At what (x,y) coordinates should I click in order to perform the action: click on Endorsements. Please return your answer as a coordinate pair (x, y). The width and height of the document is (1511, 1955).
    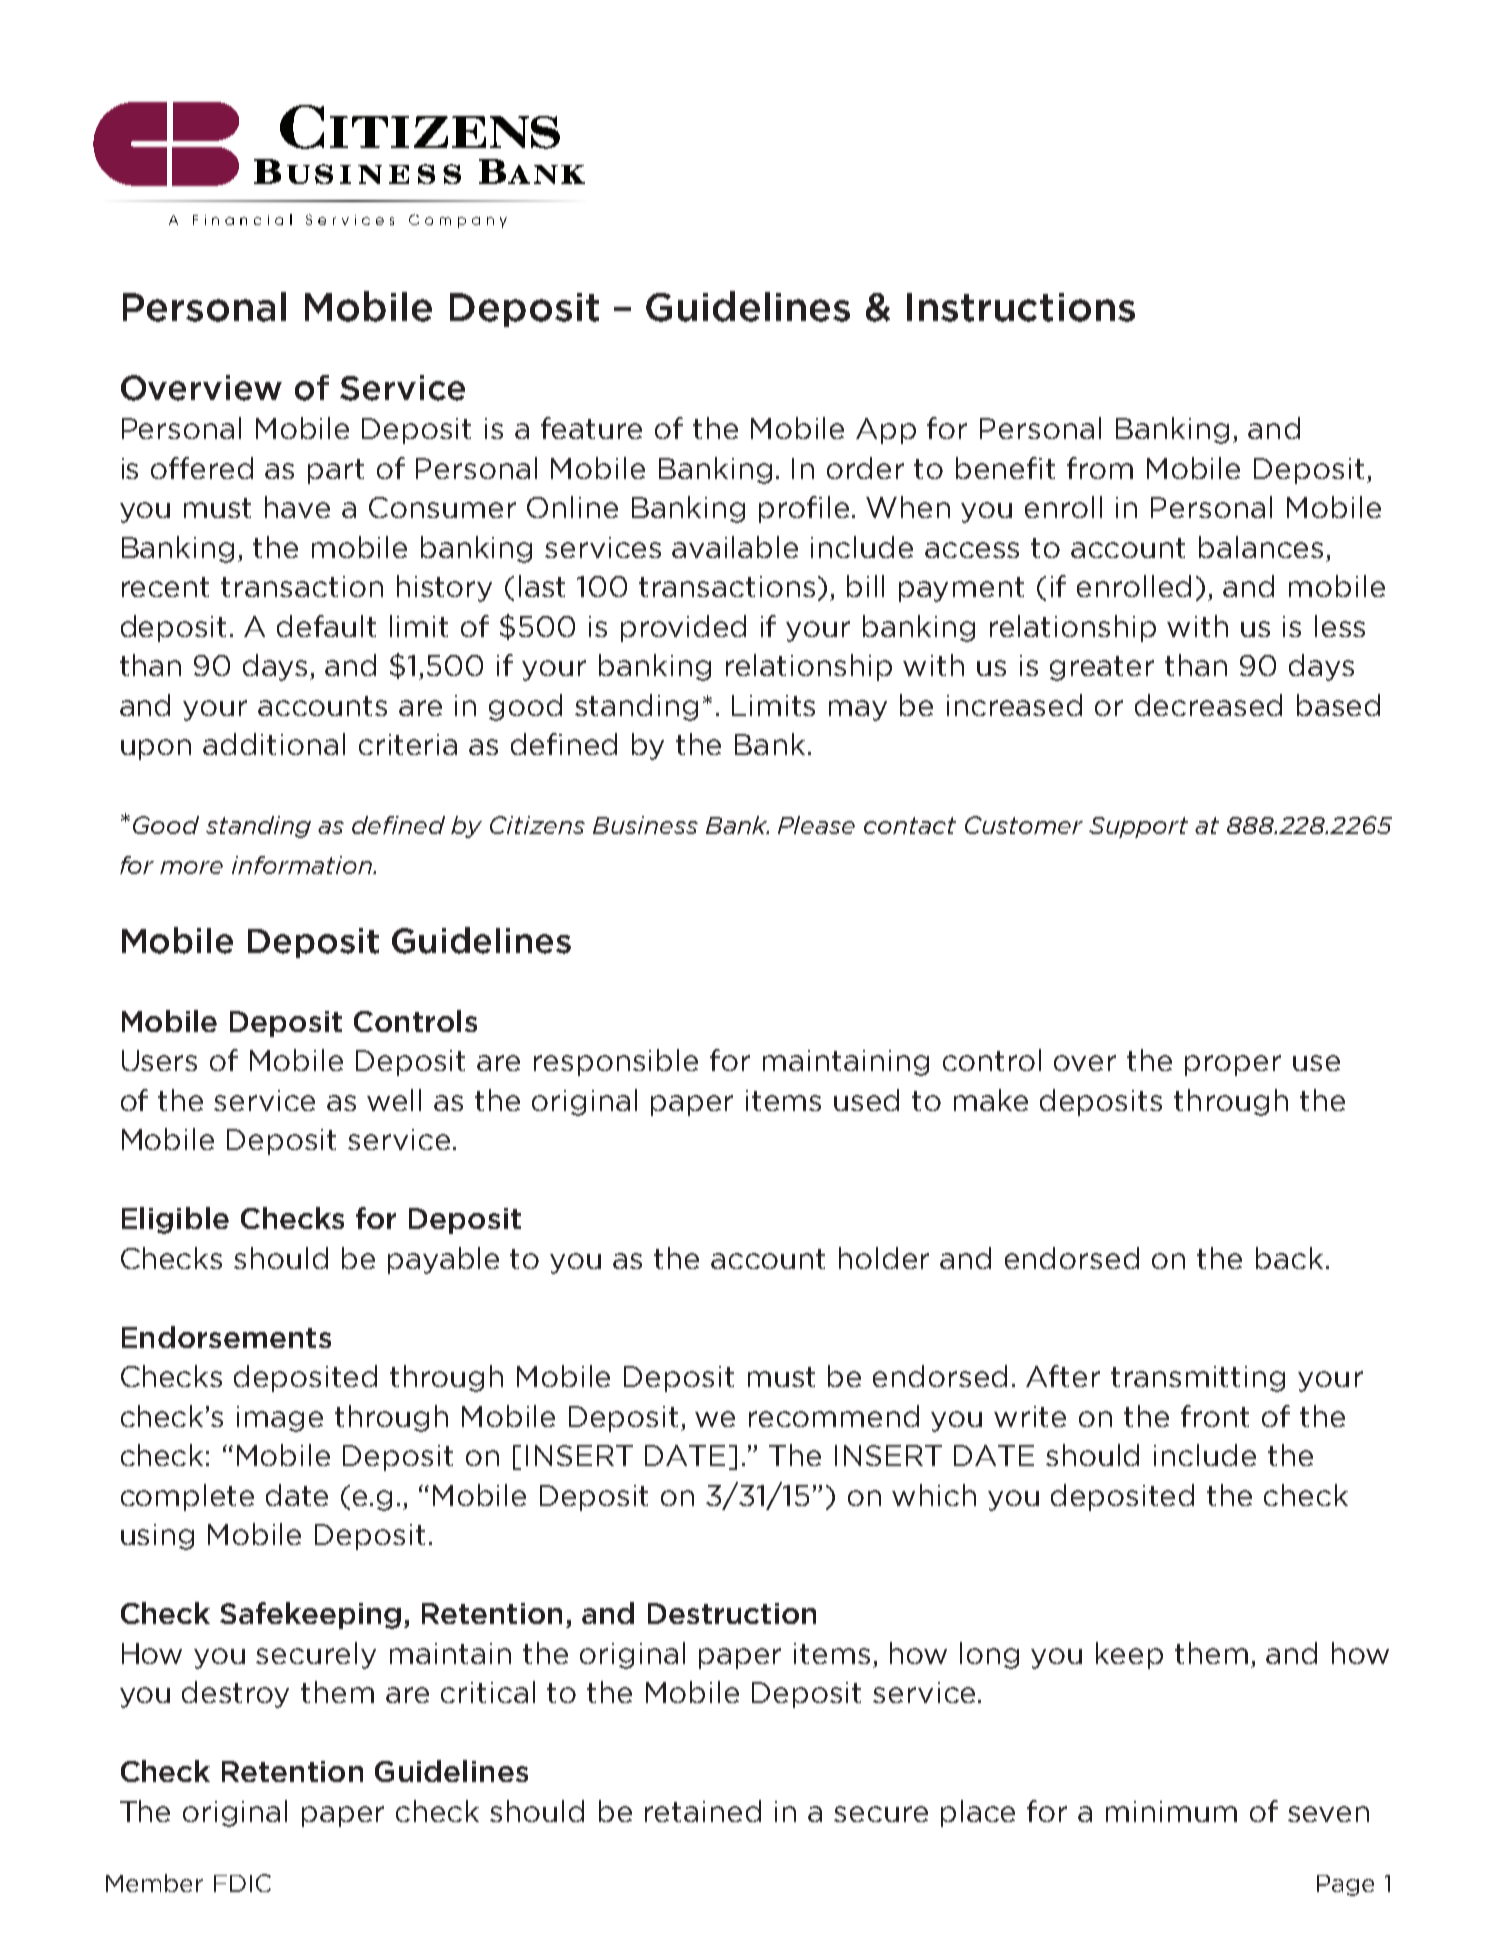
    Looking at the image, I should click on (226, 1337).
